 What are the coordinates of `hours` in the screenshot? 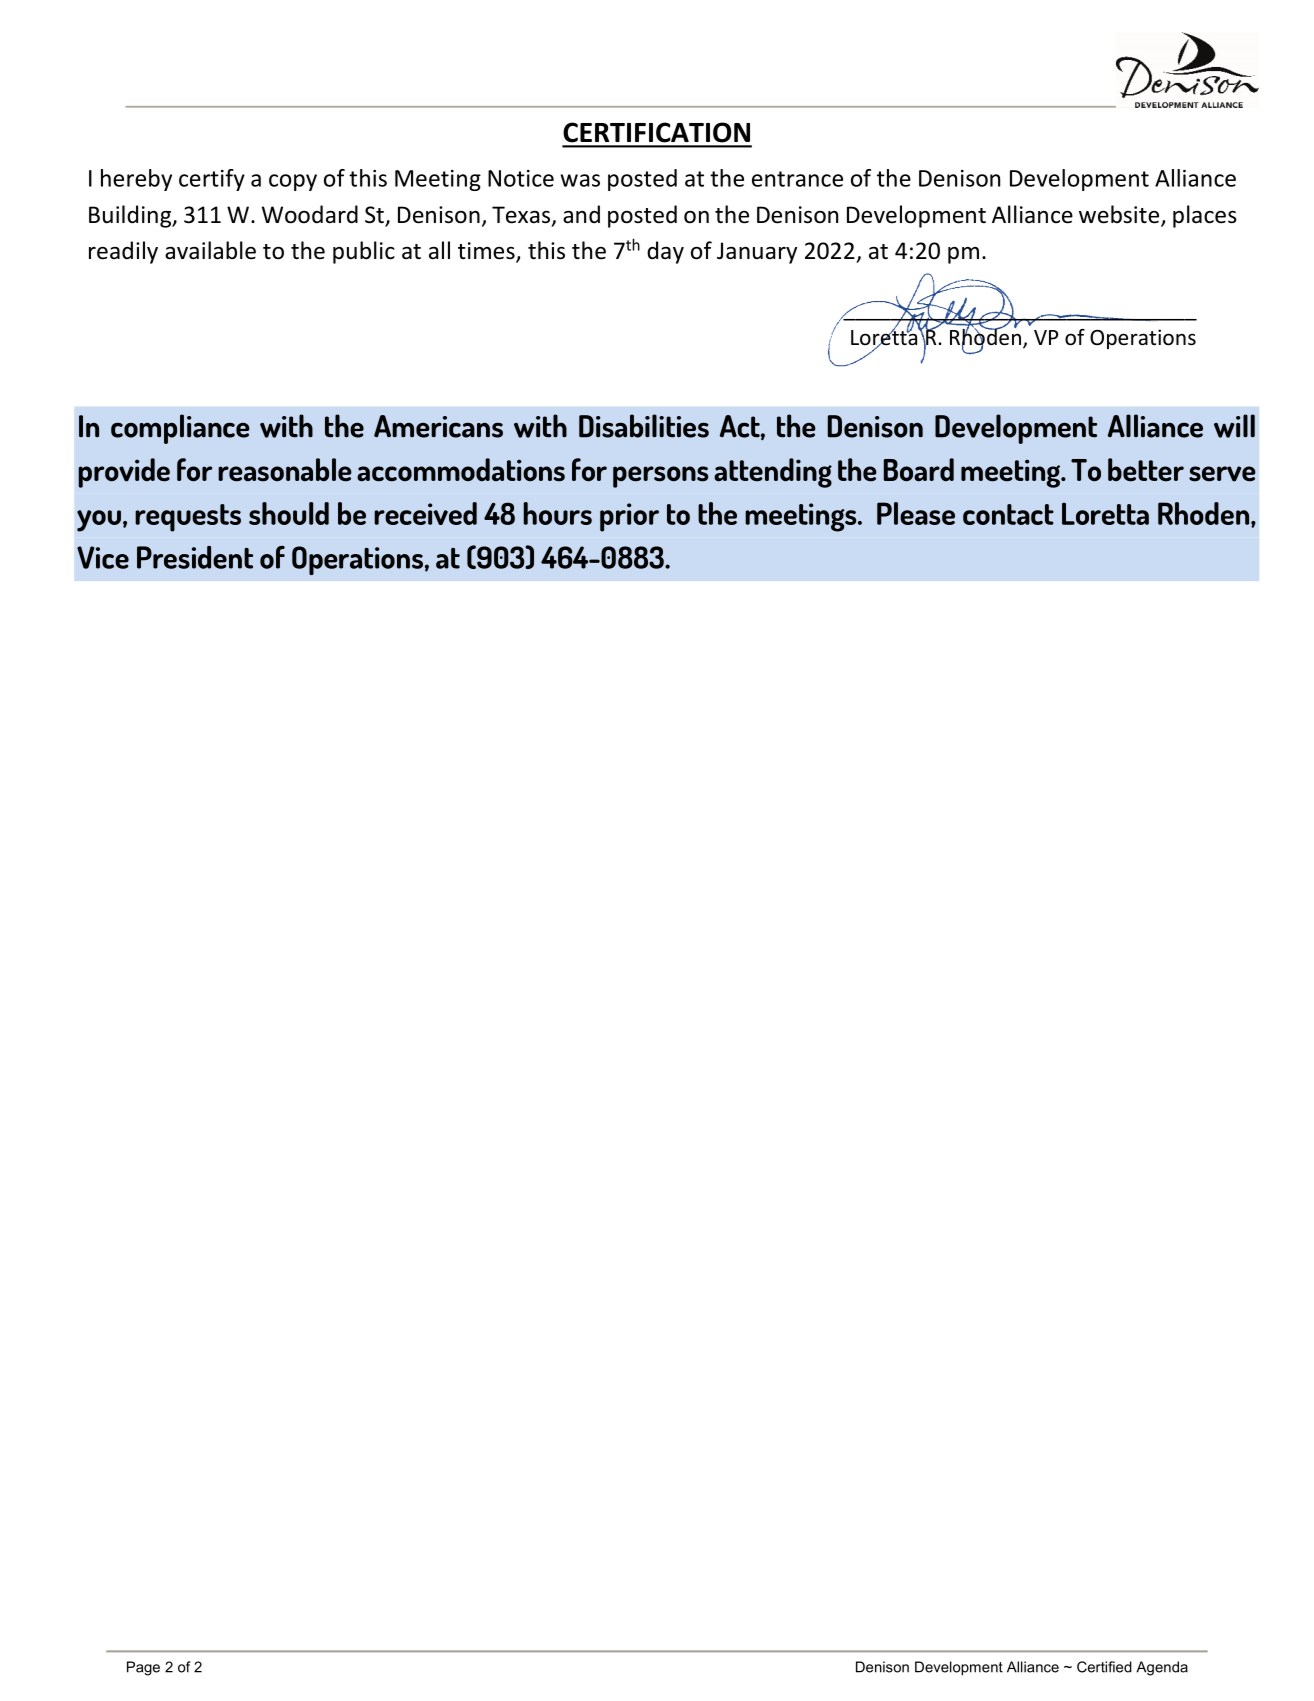 It's located at (558, 513).
